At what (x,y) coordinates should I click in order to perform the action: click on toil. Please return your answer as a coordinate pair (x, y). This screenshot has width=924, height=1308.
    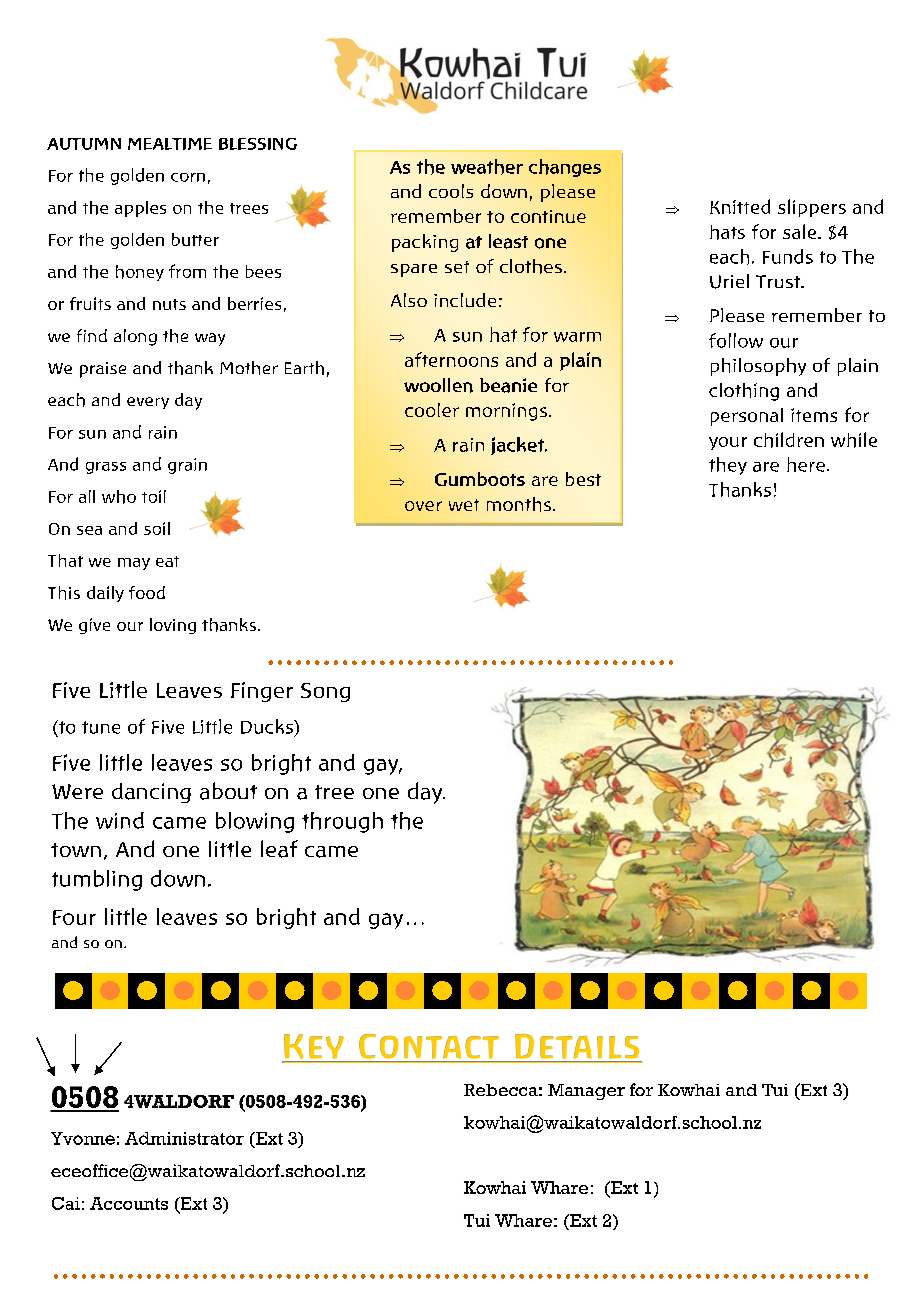
    Looking at the image, I should click on (154, 496).
